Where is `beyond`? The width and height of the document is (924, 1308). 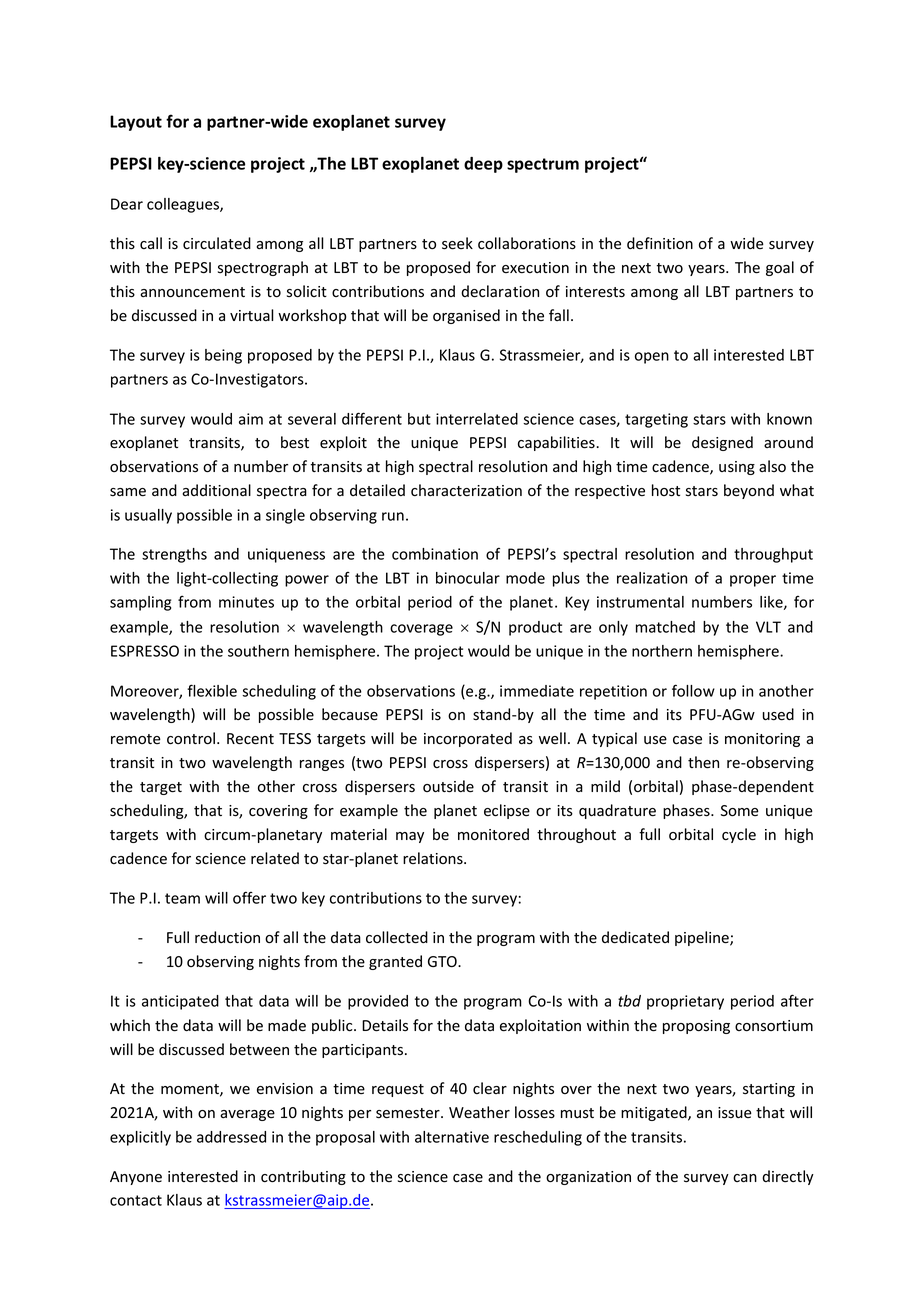
beyond is located at coordinates (749, 491).
